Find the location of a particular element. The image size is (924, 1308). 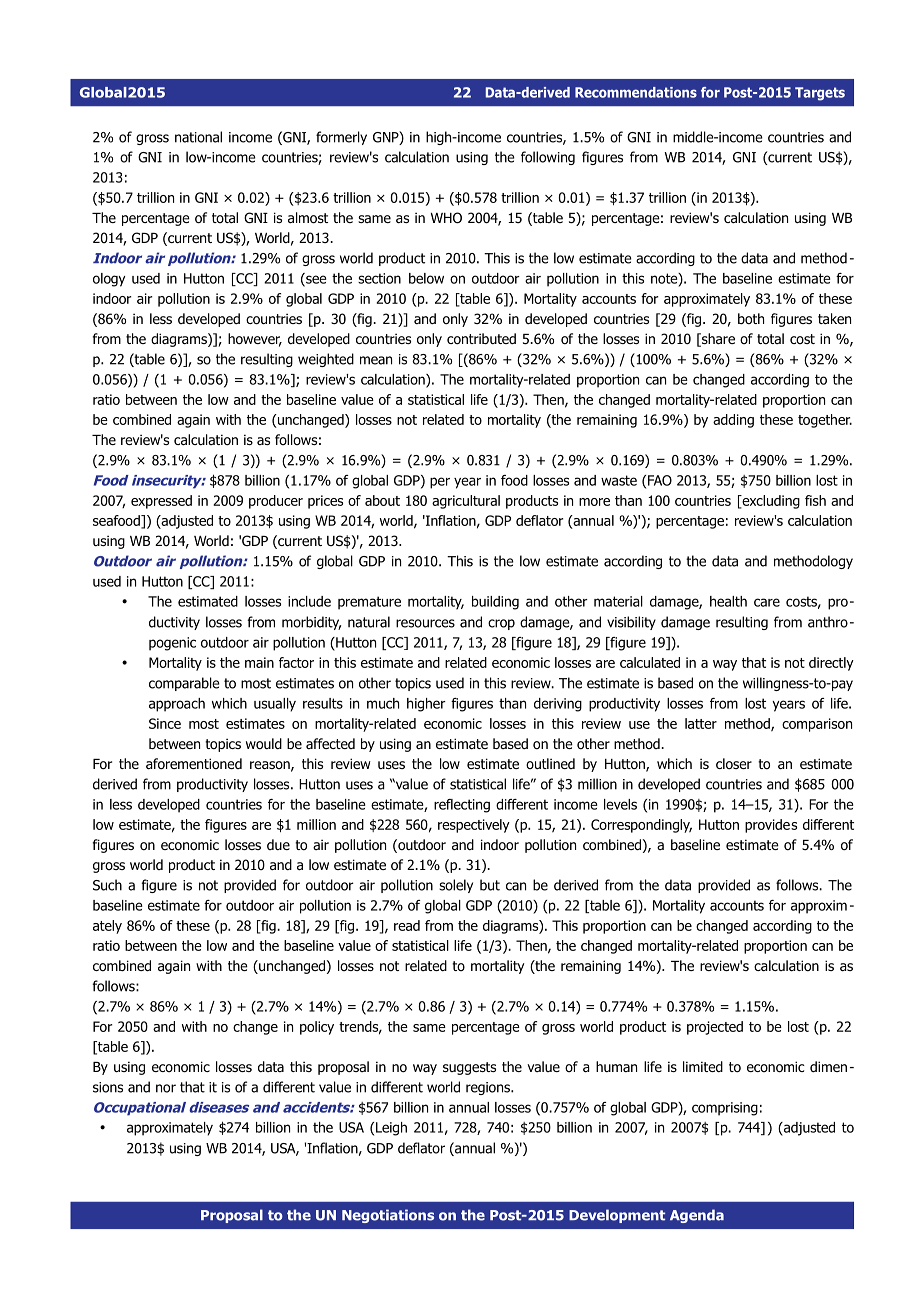

Targets is located at coordinates (820, 94).
